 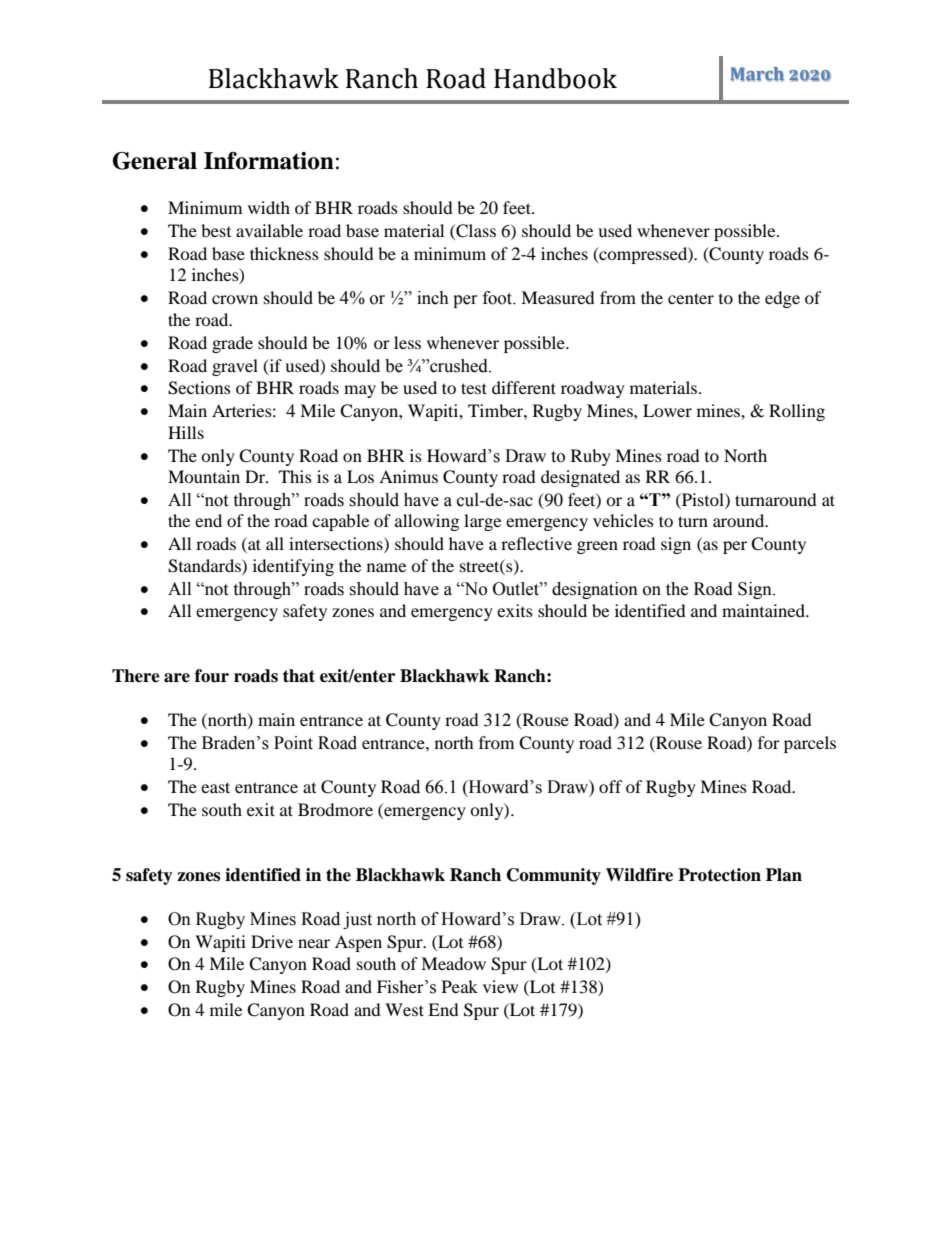 I want to click on Standards, so click(x=205, y=566).
